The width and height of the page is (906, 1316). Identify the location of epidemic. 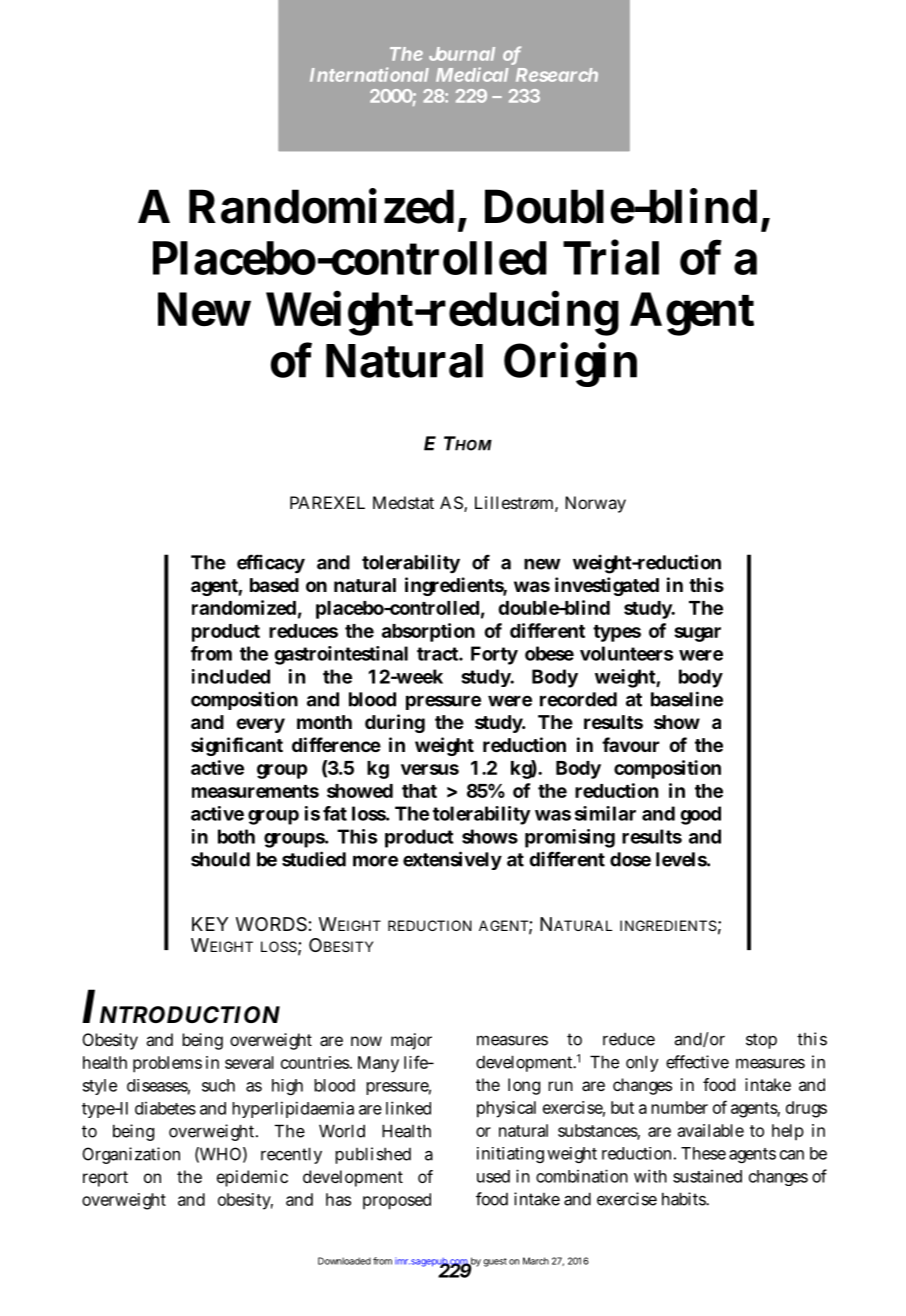
(252, 1178).
